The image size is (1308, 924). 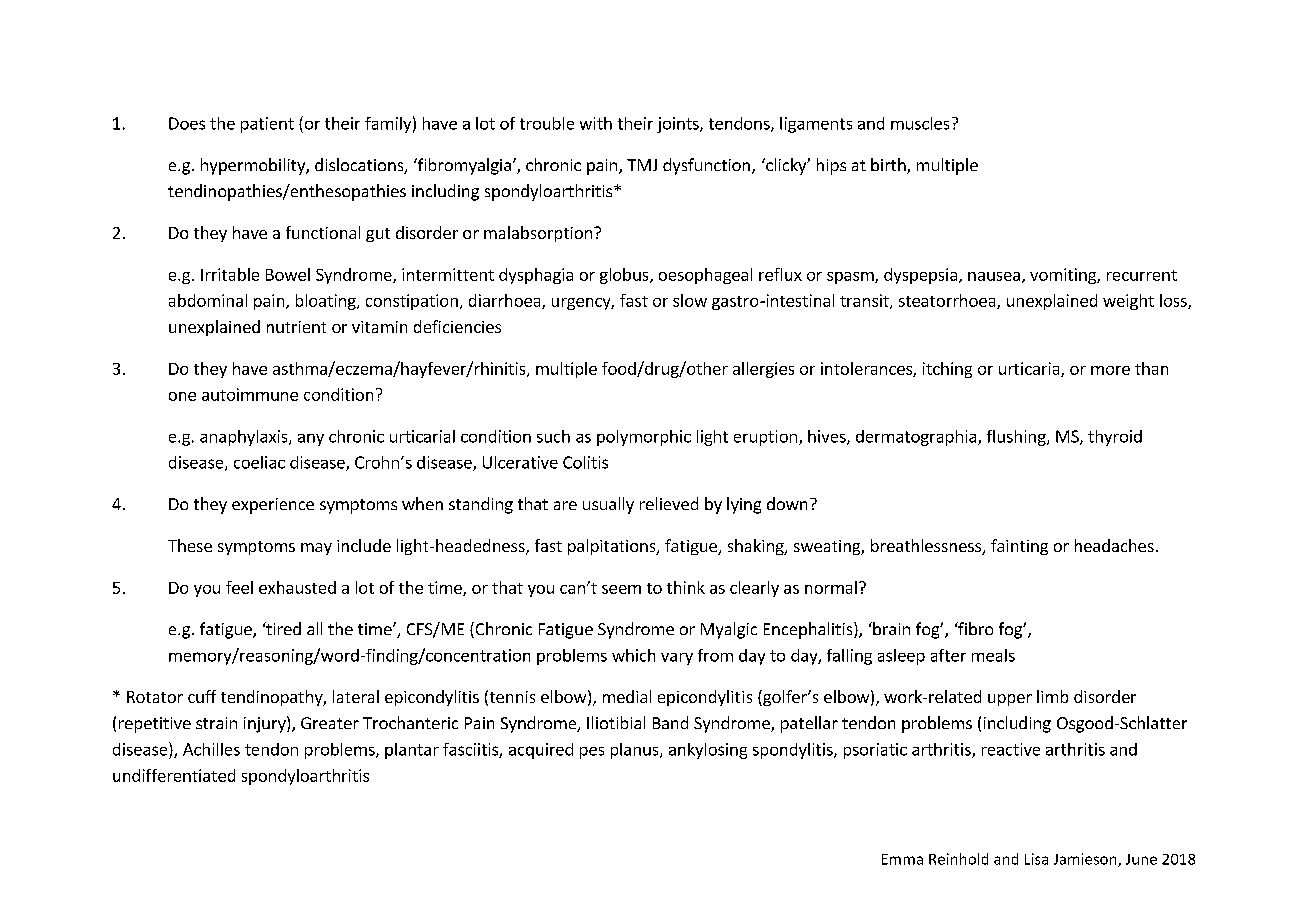 I want to click on undifferentiated, so click(x=174, y=775).
